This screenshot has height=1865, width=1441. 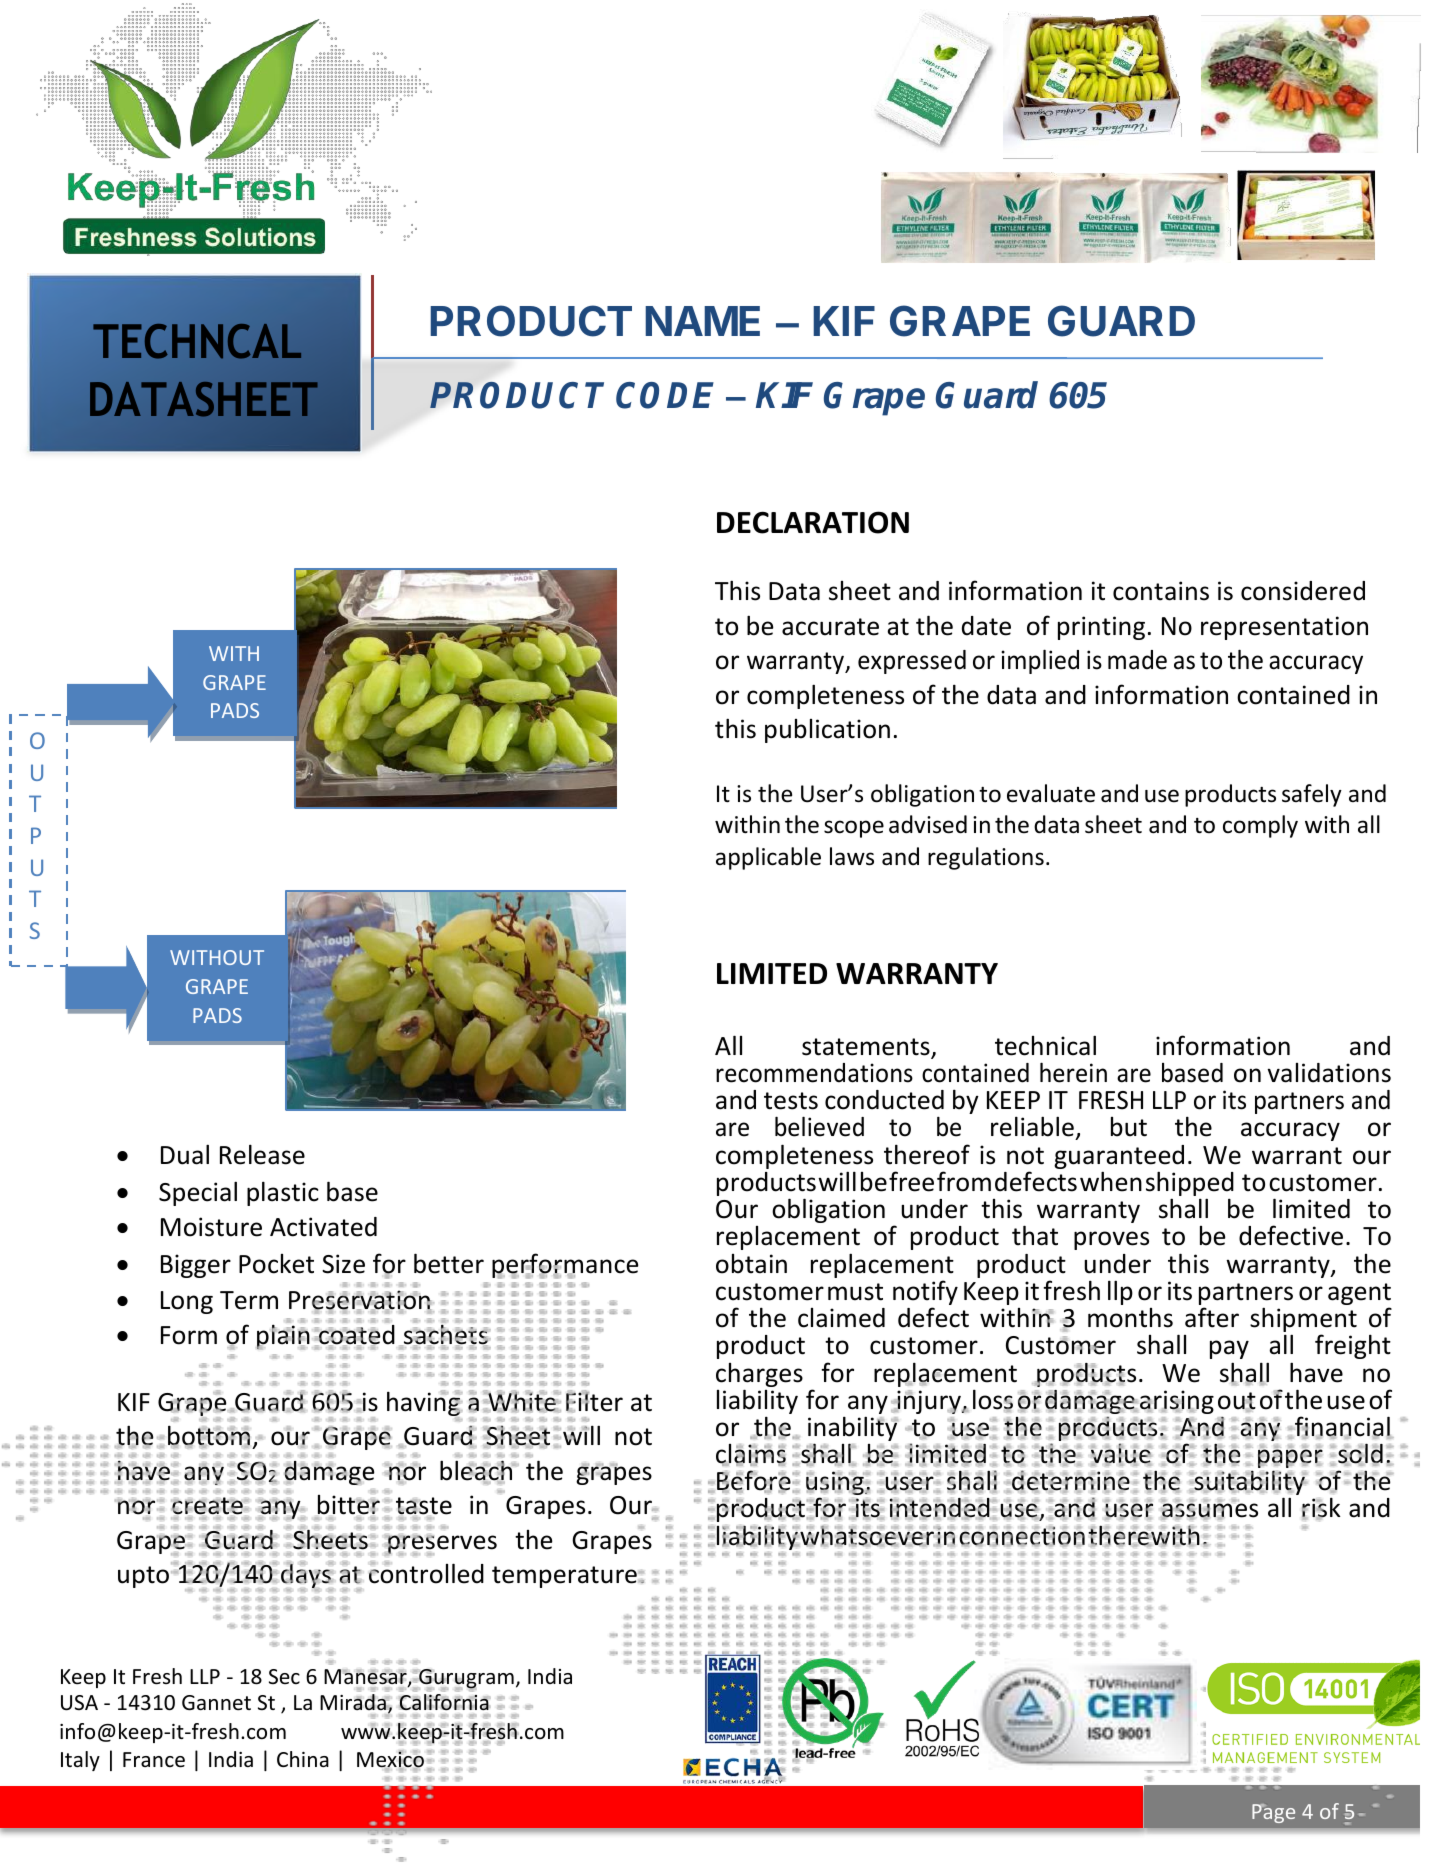 I want to click on contains, so click(x=1161, y=591).
